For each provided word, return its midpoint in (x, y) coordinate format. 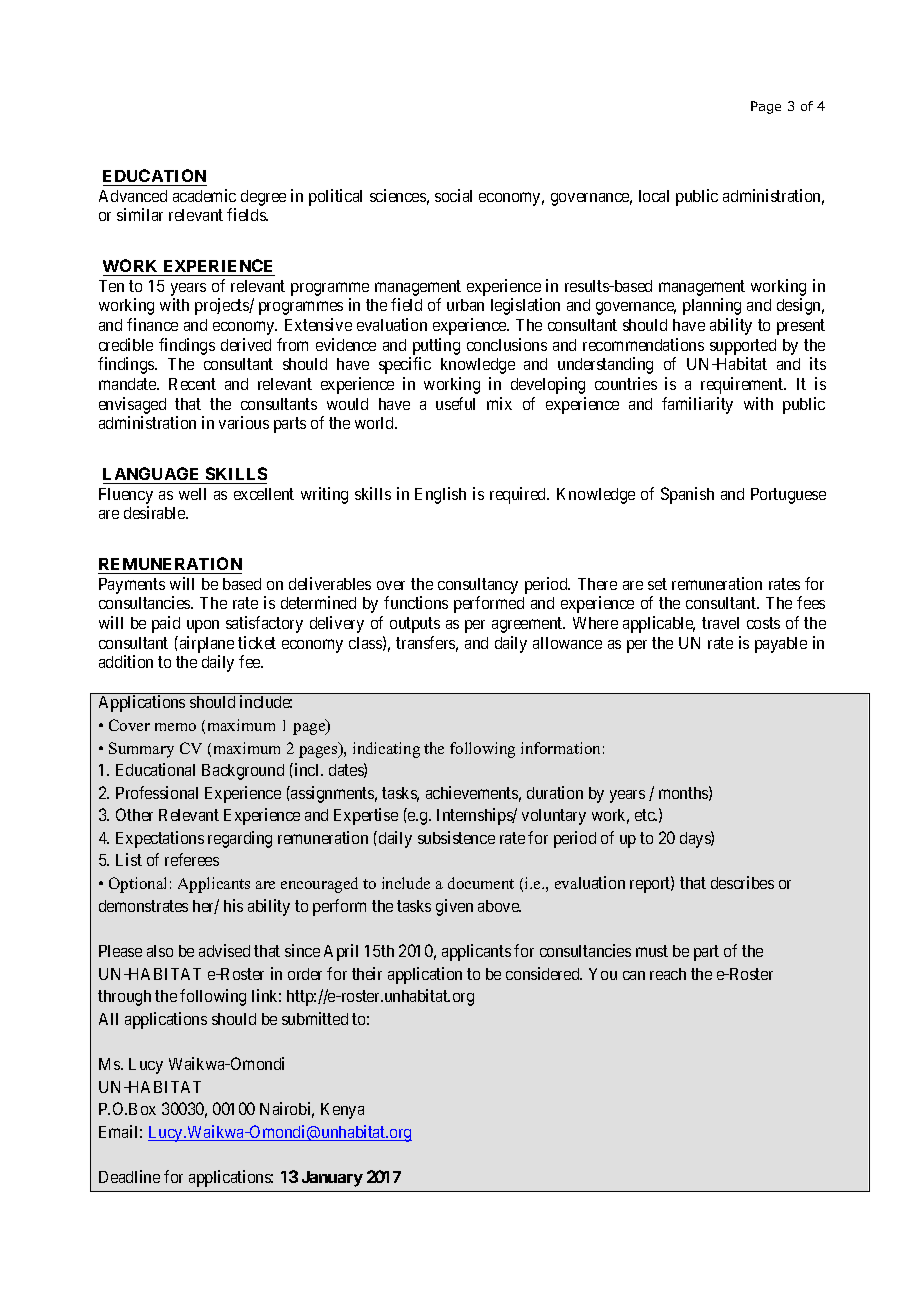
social (453, 195)
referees (192, 859)
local (654, 196)
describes (742, 882)
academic (204, 195)
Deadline (129, 1176)
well (192, 494)
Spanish (687, 495)
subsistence (456, 837)
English (440, 495)
